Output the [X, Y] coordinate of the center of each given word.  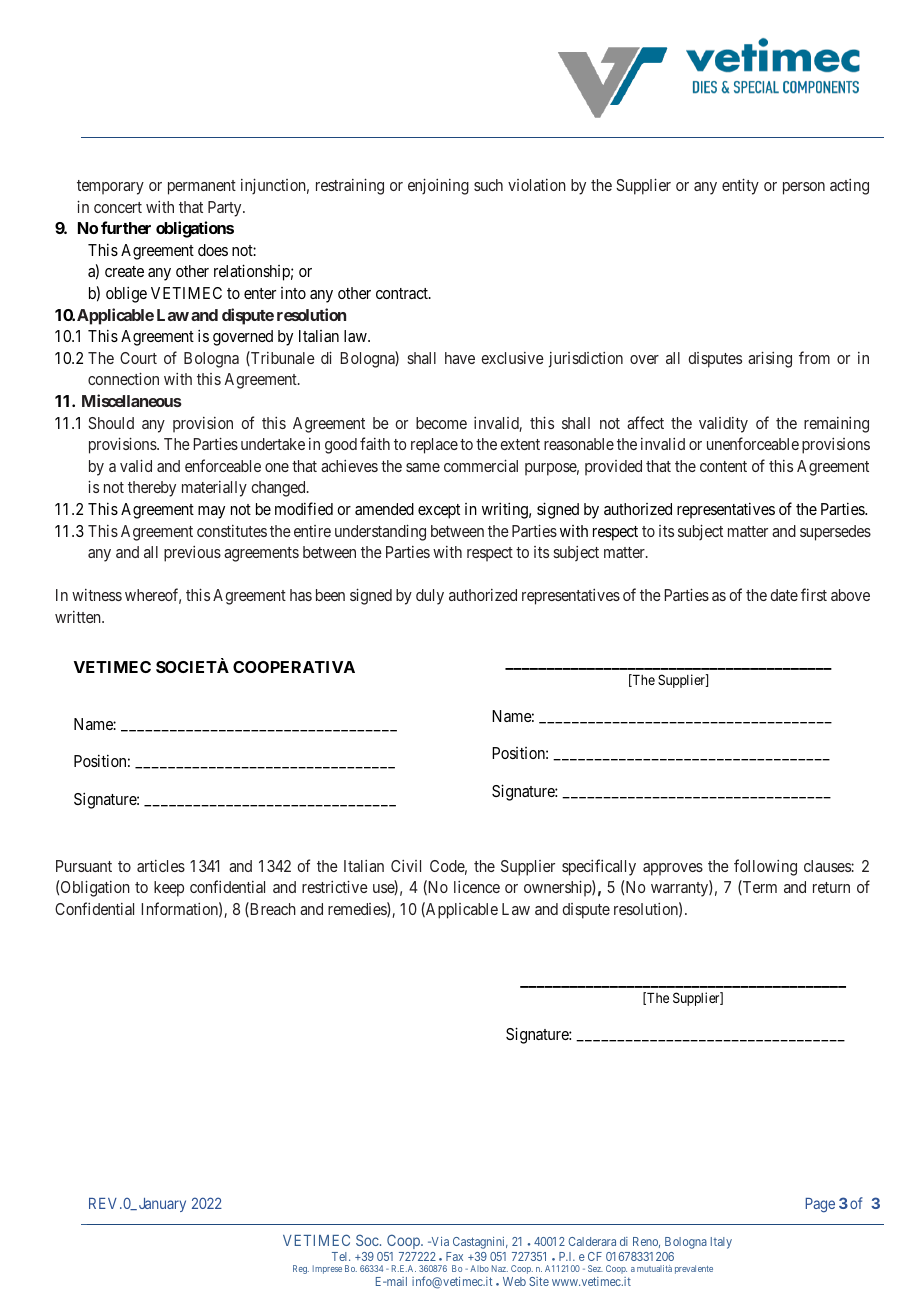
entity [740, 186]
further [126, 227]
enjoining [438, 186]
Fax [454, 1256]
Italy [721, 1243]
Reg [301, 1269]
